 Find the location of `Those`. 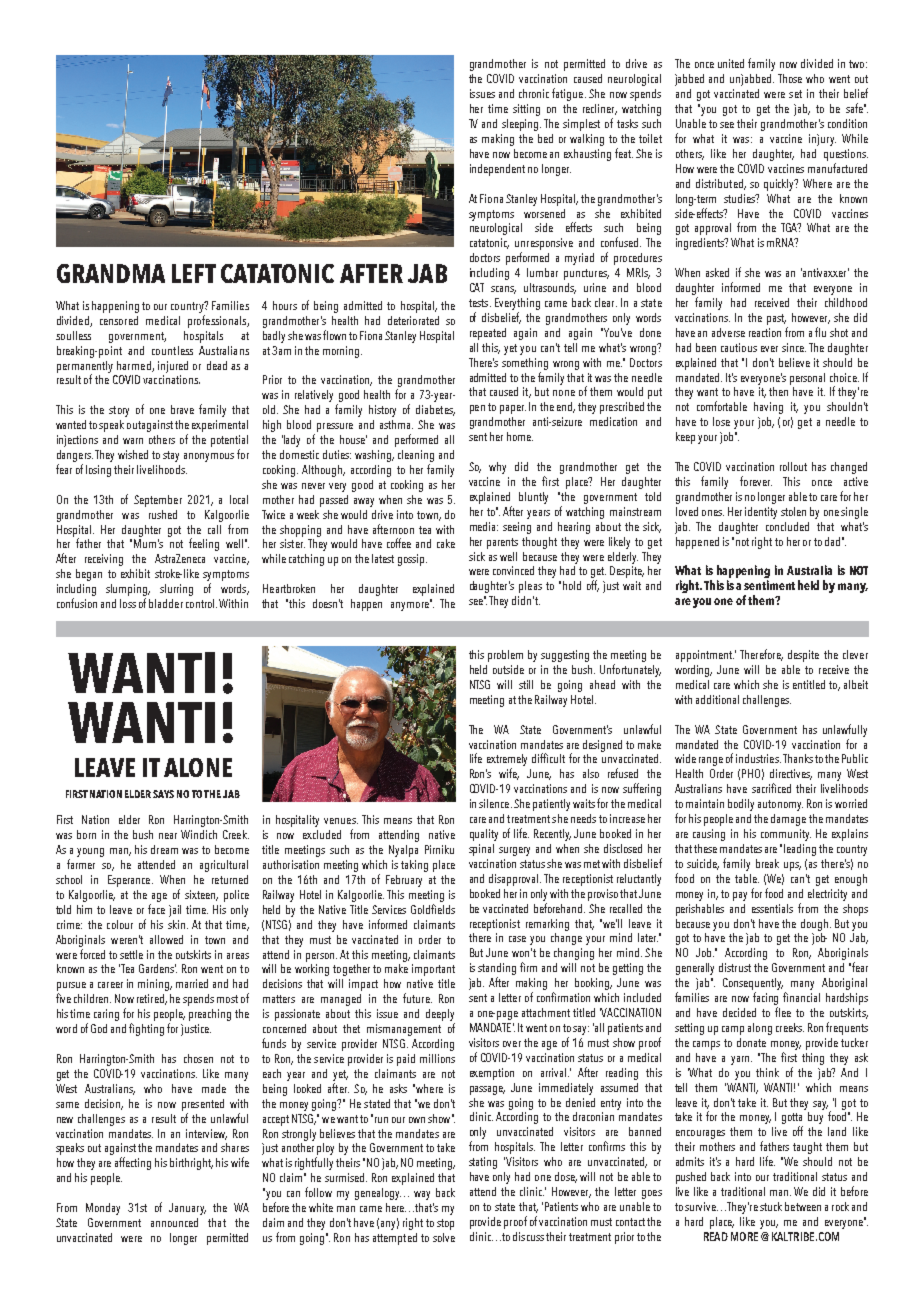

Those is located at coordinates (790, 78).
